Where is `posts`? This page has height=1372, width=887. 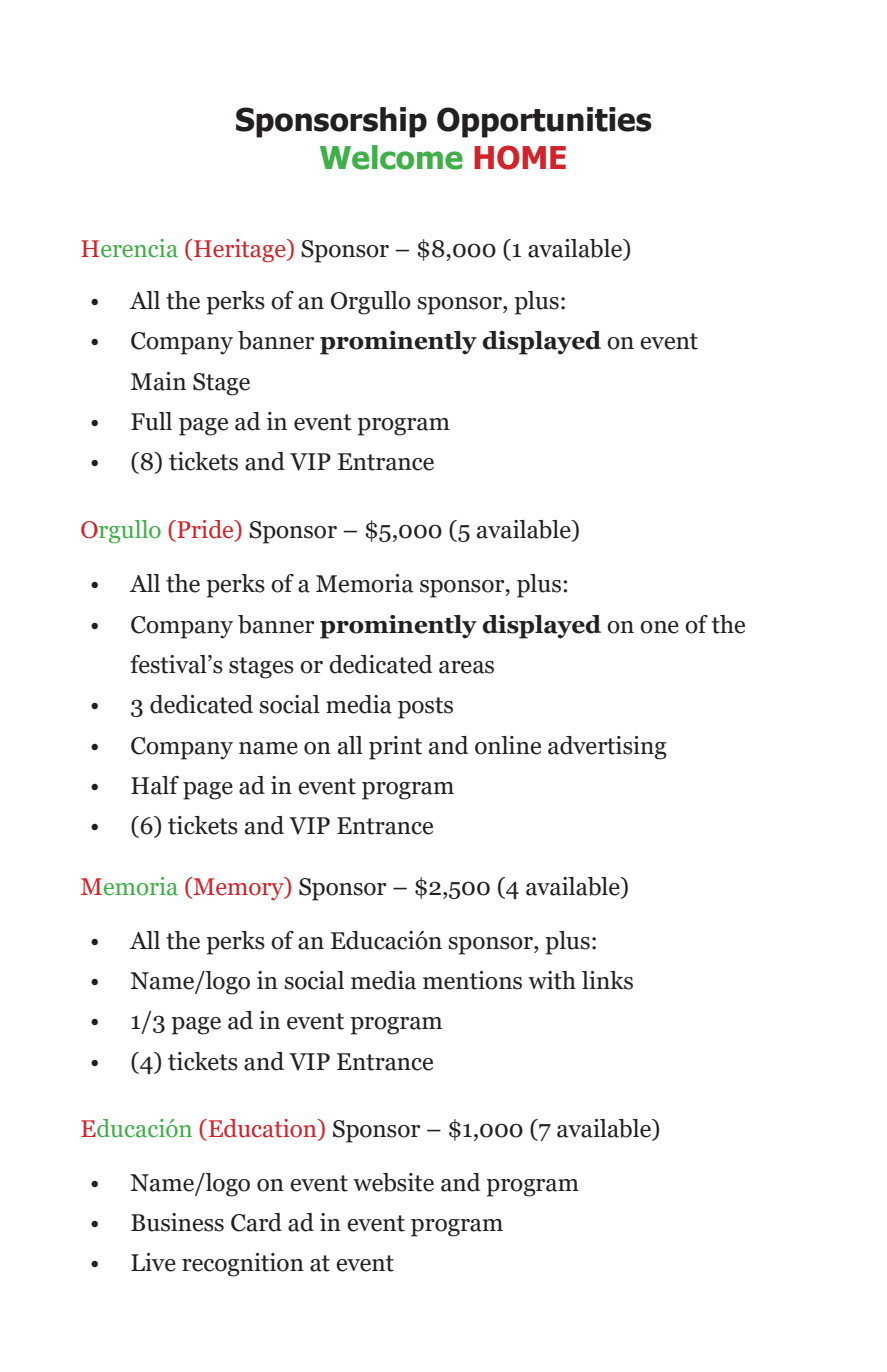
posts is located at coordinates (425, 708).
